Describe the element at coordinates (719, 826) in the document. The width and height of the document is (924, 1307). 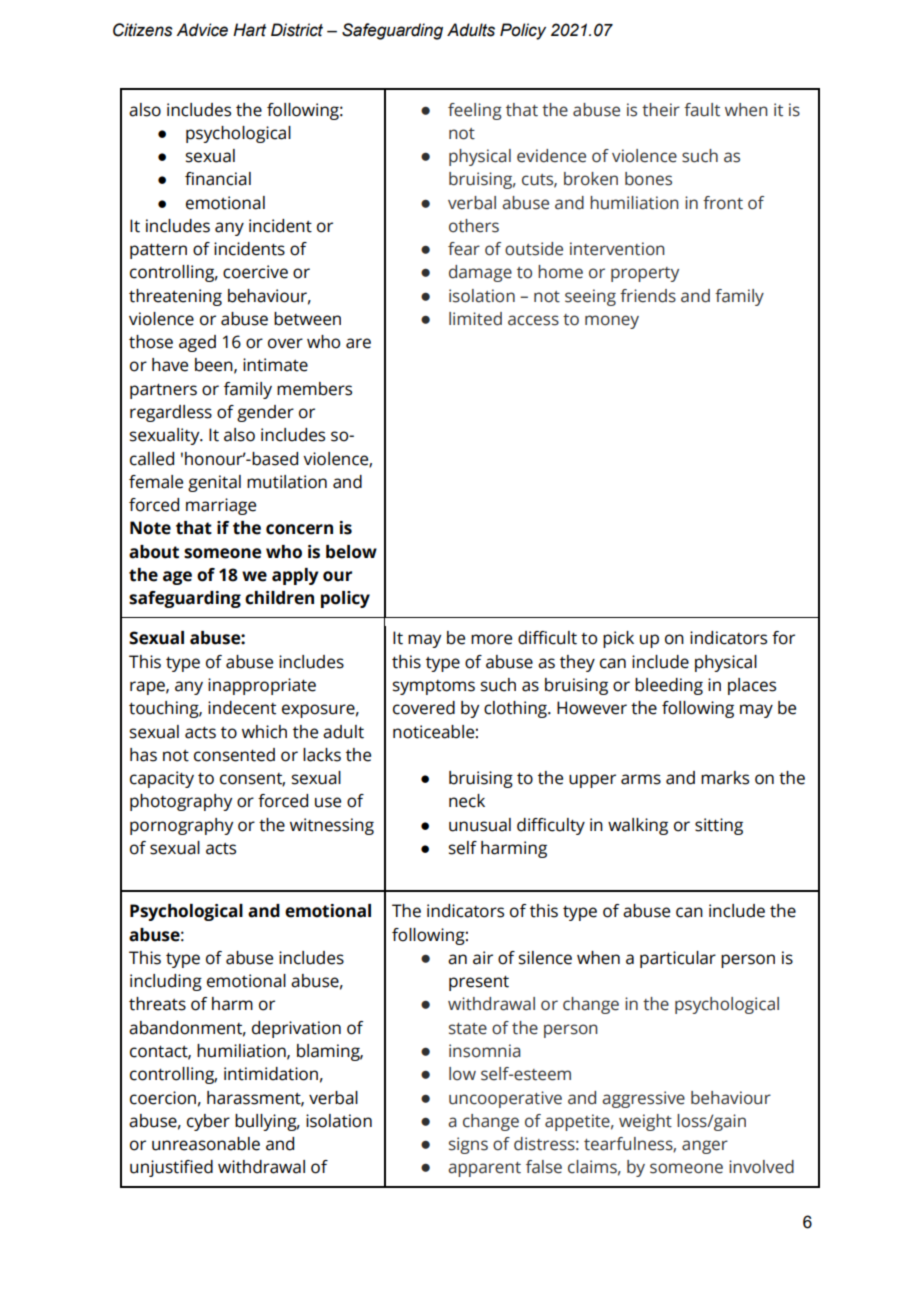
I see `sitting` at that location.
